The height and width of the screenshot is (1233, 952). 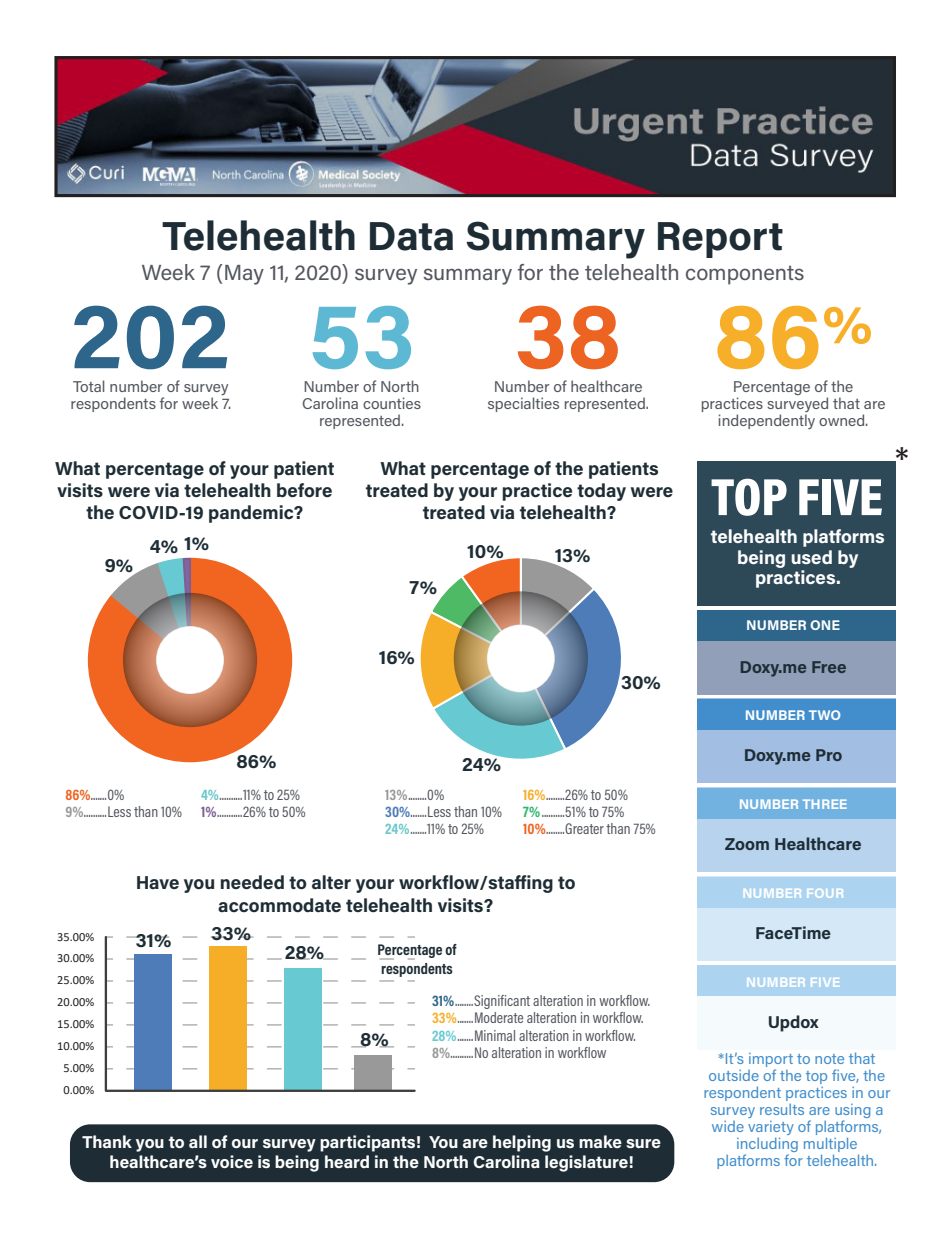 What do you see at coordinates (198, 1141) in the screenshot?
I see `all` at bounding box center [198, 1141].
